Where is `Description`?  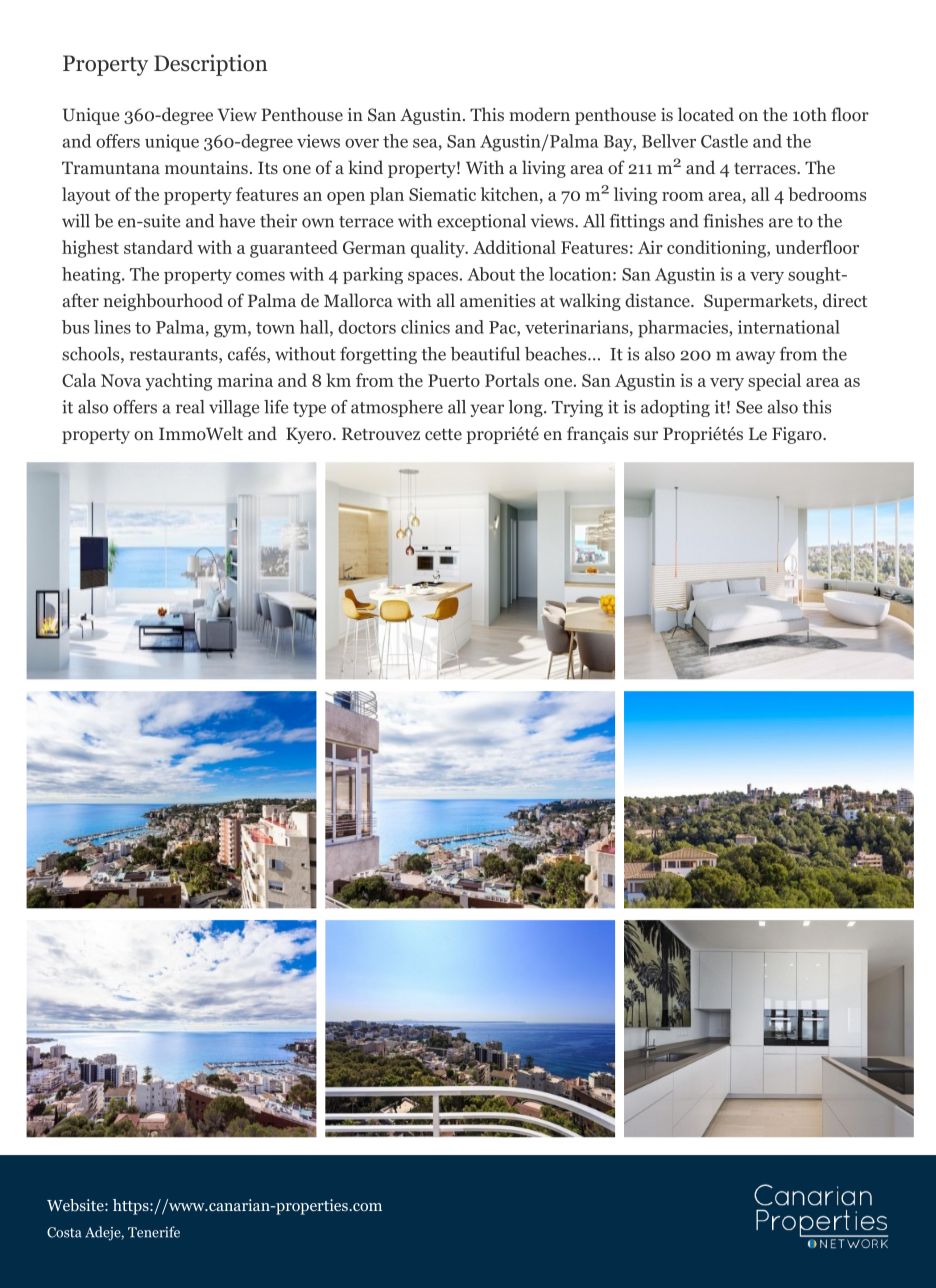
Description is located at coordinates (211, 65).
